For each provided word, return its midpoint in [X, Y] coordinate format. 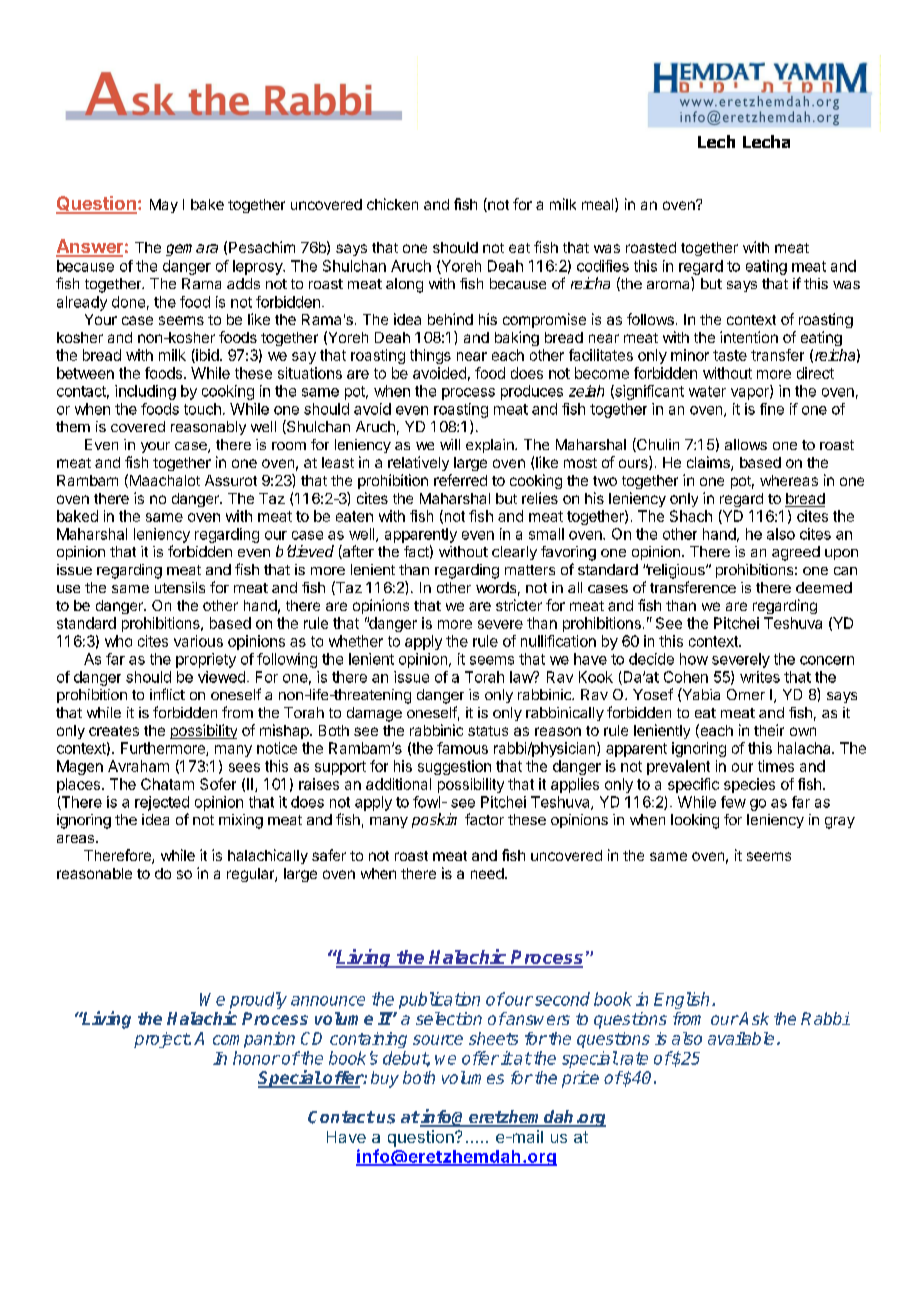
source [438, 1040]
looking [695, 821]
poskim [434, 820]
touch [202, 409]
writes [760, 677]
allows [746, 444]
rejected [162, 803]
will [450, 444]
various [198, 641]
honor [256, 1058]
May [164, 206]
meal [599, 205]
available [741, 1038]
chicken [392, 204]
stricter [519, 605]
